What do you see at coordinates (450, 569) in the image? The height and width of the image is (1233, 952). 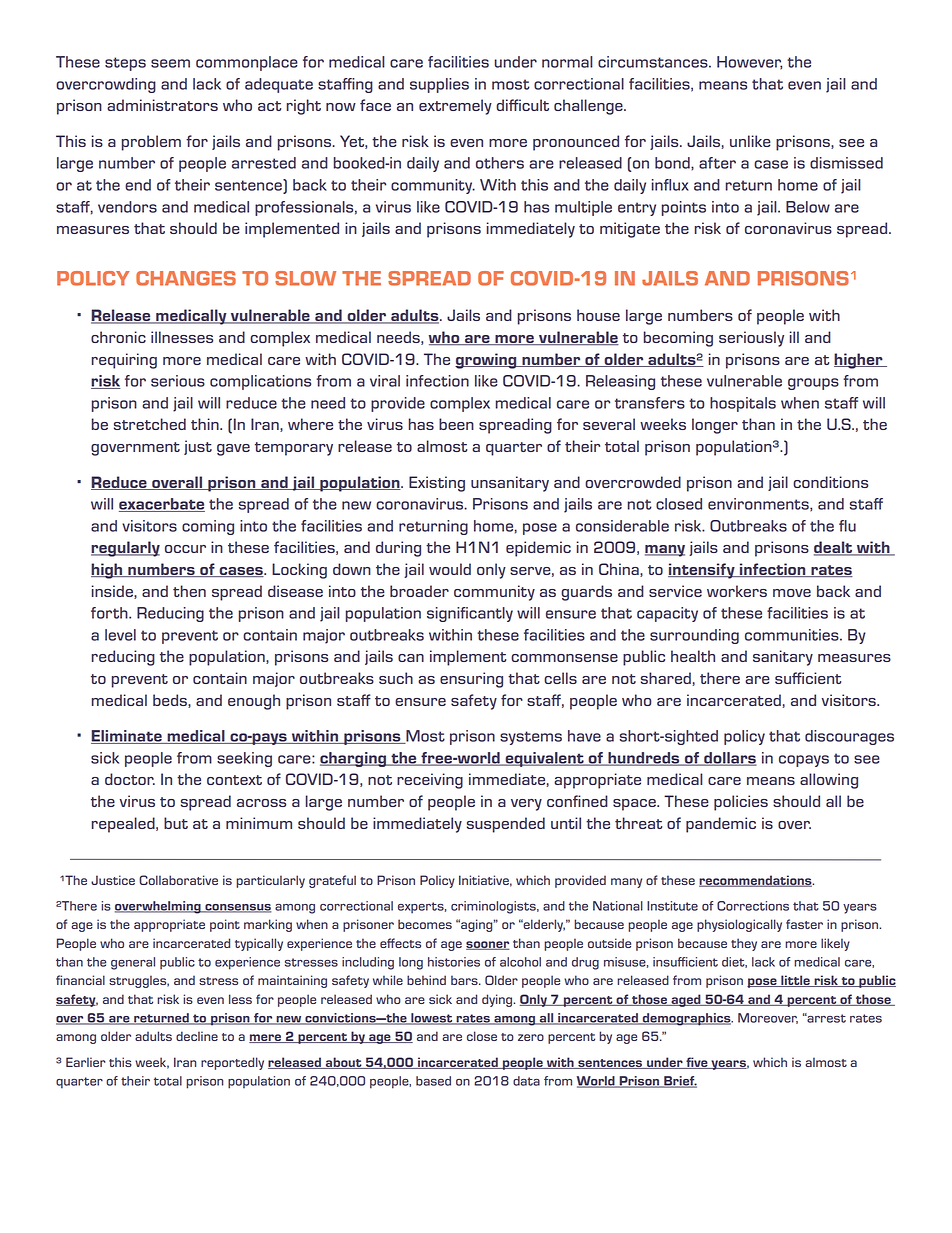 I see `would` at bounding box center [450, 569].
